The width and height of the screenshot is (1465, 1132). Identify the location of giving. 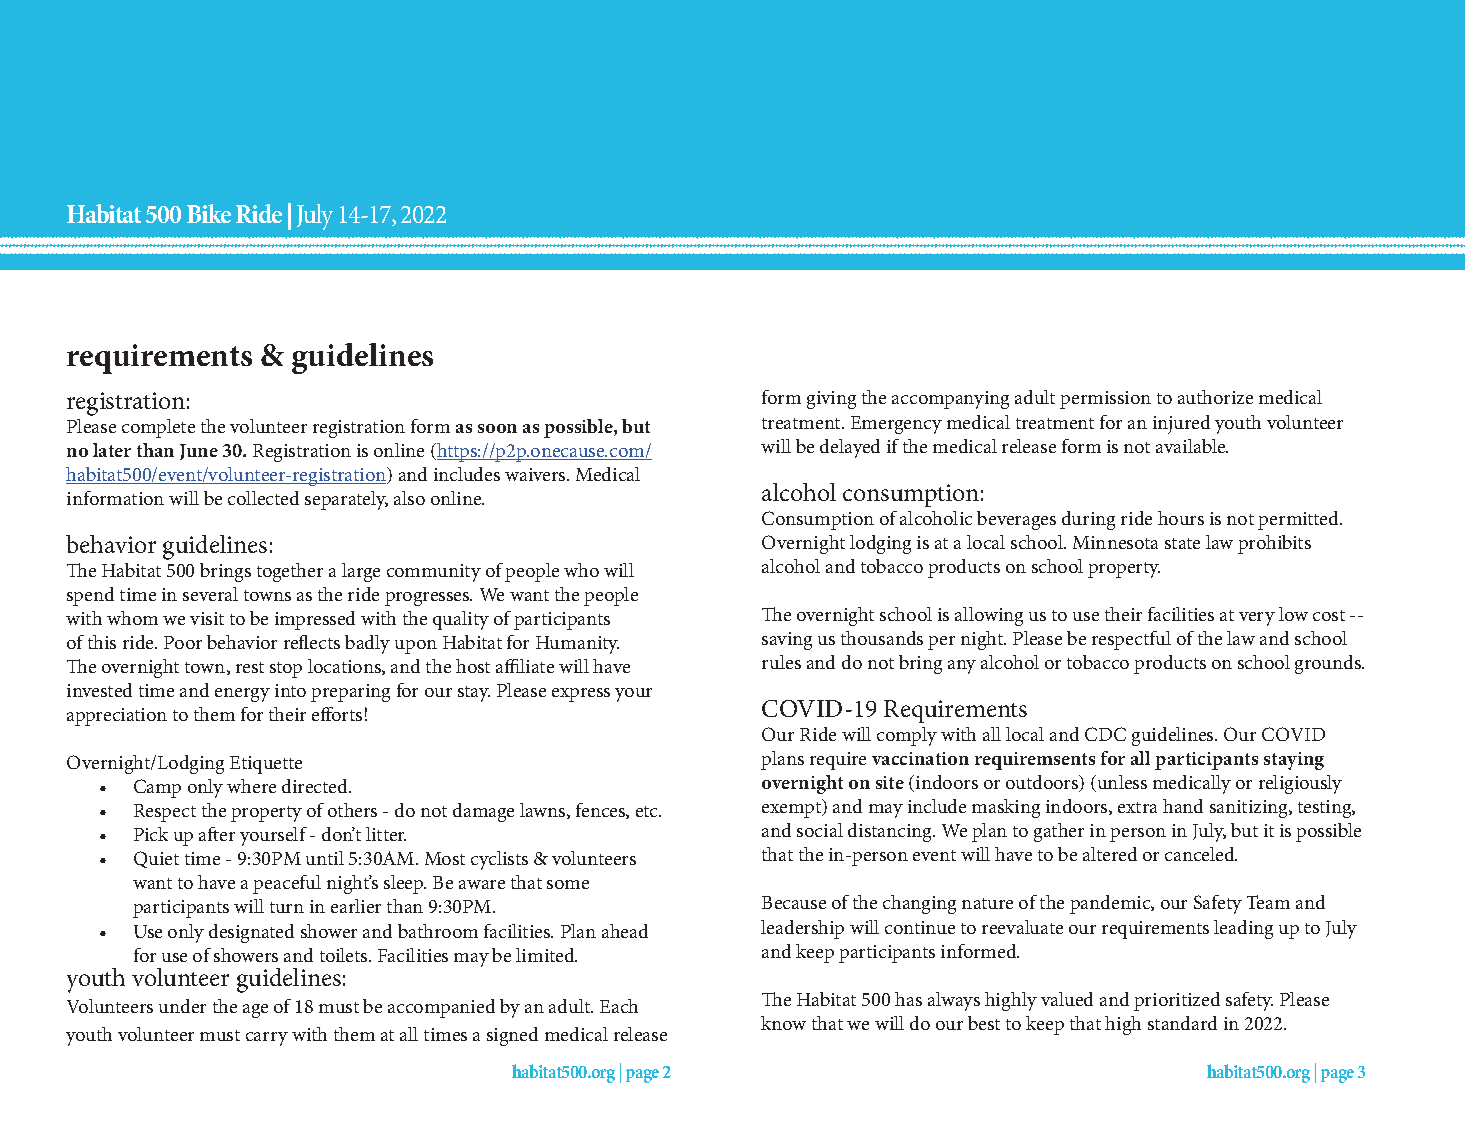
(831, 400).
